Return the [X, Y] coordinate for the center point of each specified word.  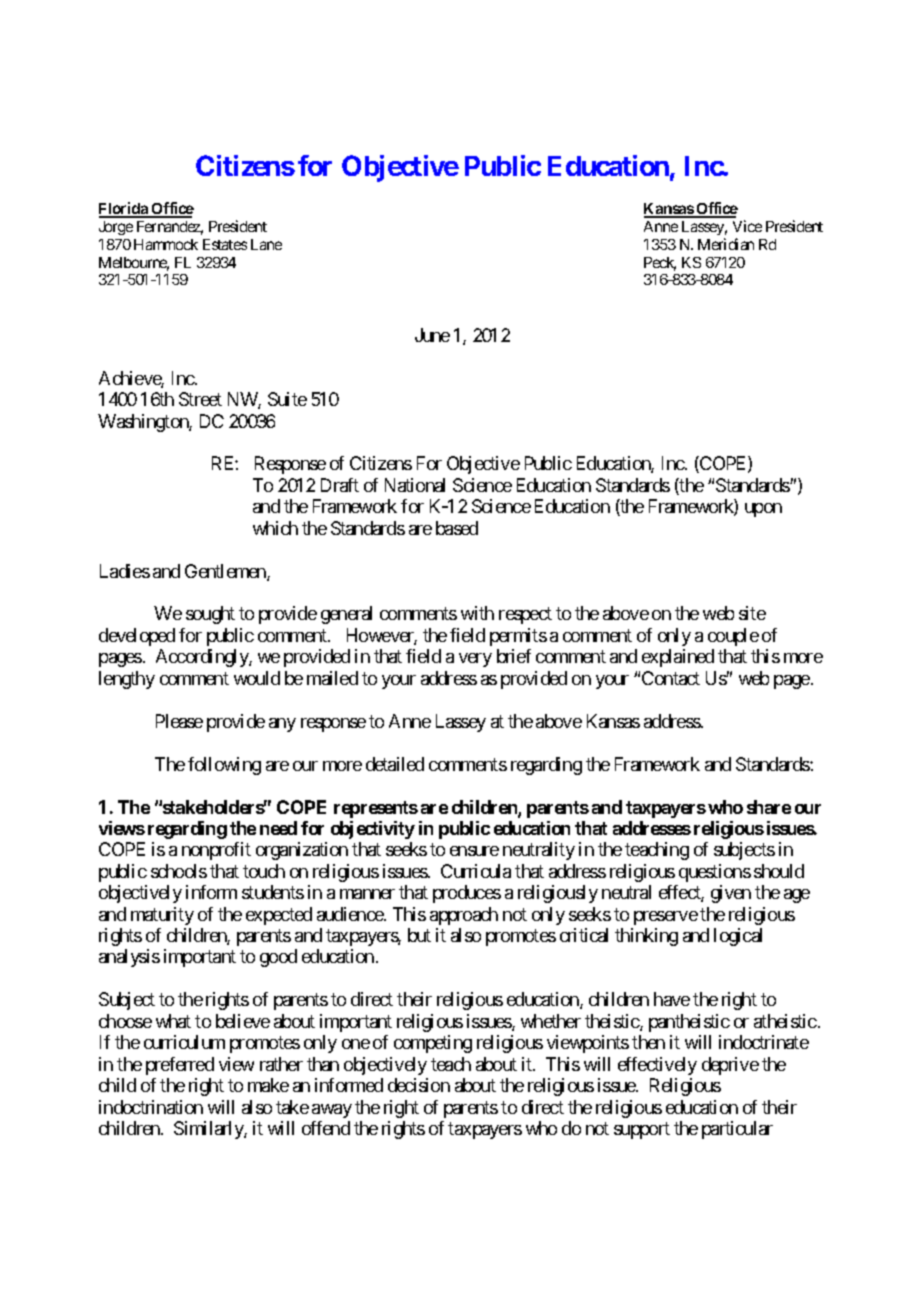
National [415, 485]
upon [763, 510]
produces [467, 894]
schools [179, 871]
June [432, 335]
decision [419, 1085]
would [257, 678]
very [475, 660]
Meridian [726, 244]
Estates [225, 244]
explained [678, 658]
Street [200, 399]
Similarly [209, 1130]
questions [715, 873]
